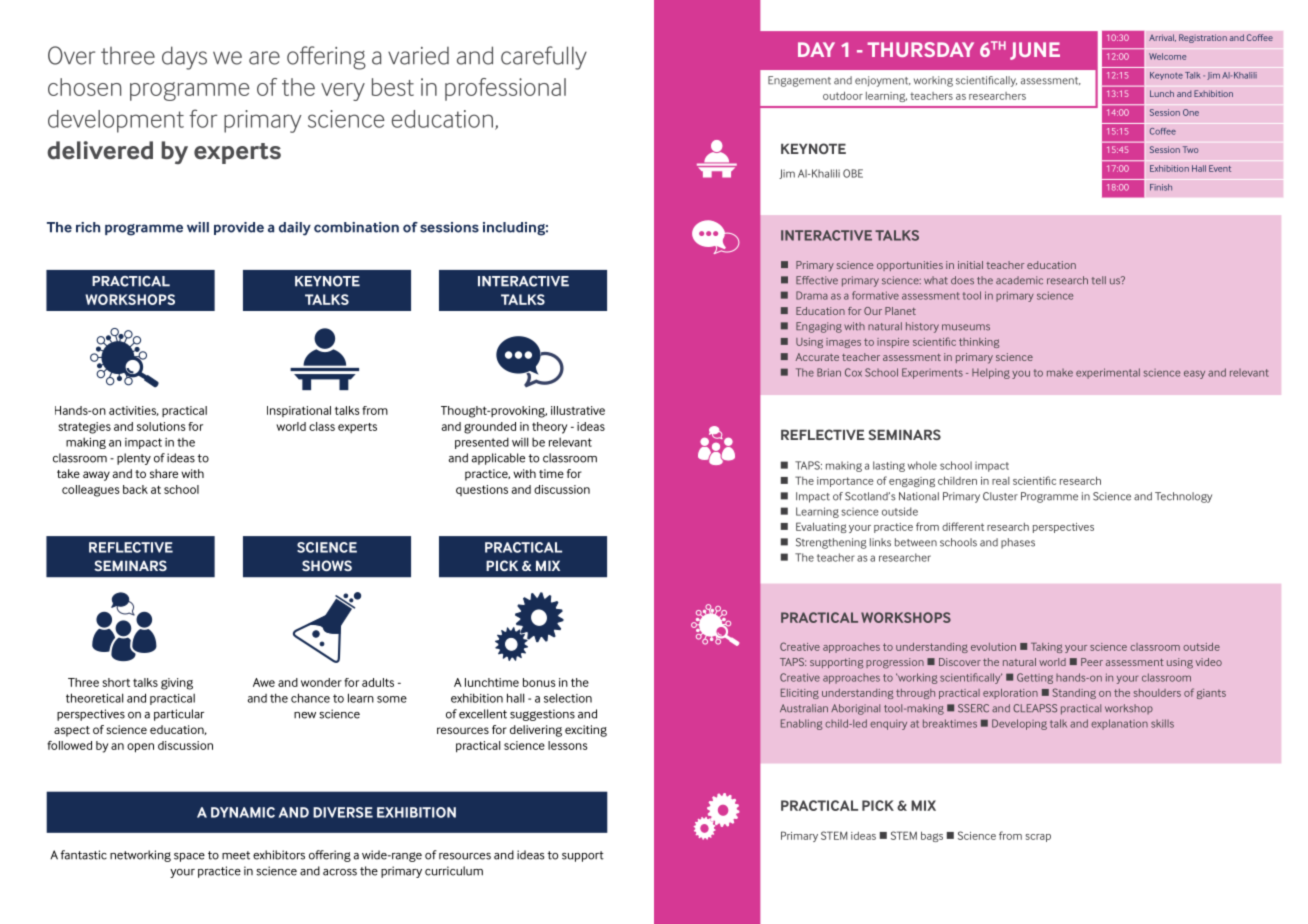 Image resolution: width=1308 pixels, height=924 pixels. What do you see at coordinates (544, 58) in the screenshot?
I see `carefully` at bounding box center [544, 58].
